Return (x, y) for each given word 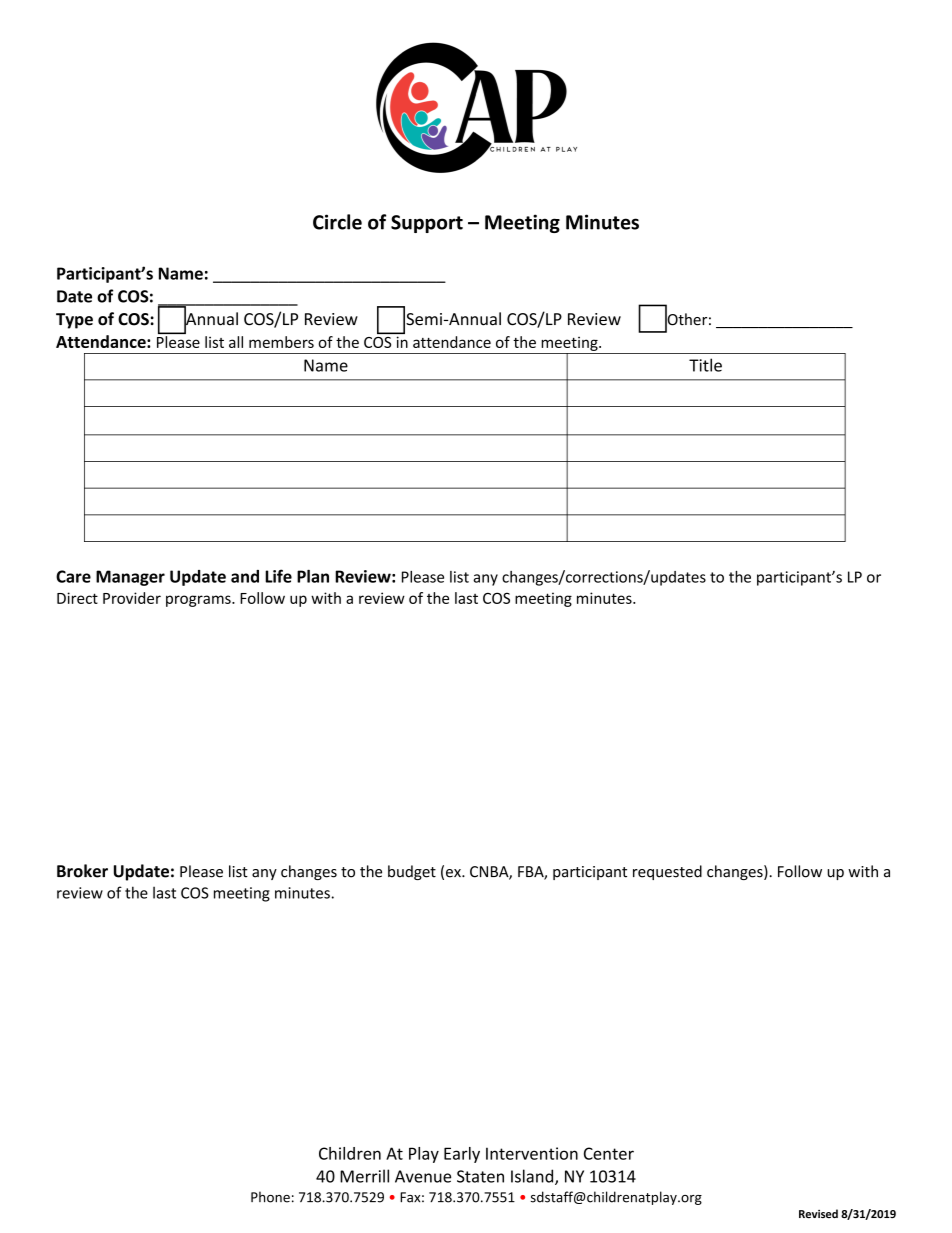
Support (427, 224)
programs (199, 601)
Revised (818, 1213)
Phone (270, 1197)
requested (667, 872)
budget (412, 872)
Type (74, 321)
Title (705, 365)
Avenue (423, 1176)
